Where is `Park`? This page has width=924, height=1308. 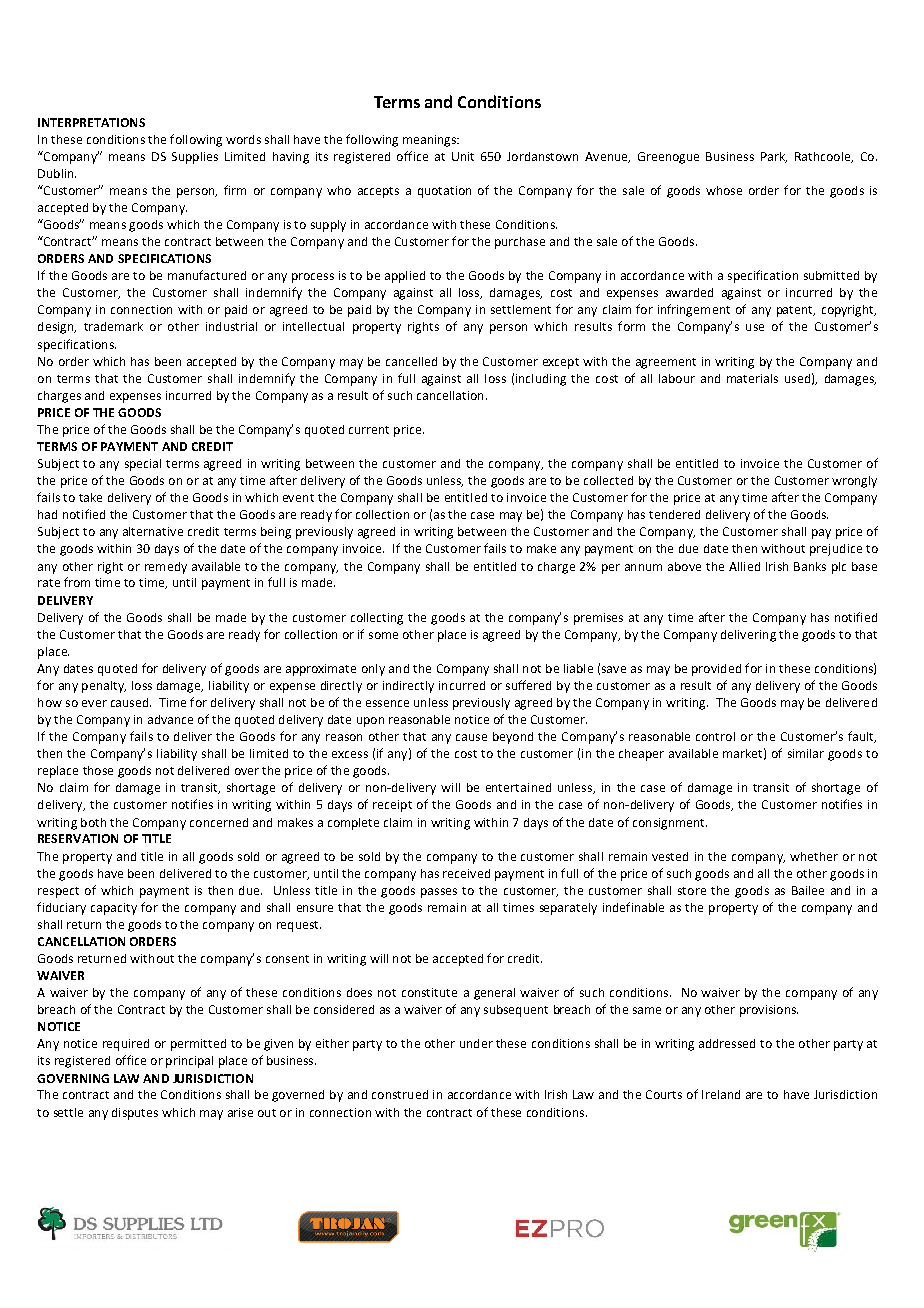 Park is located at coordinates (774, 157).
